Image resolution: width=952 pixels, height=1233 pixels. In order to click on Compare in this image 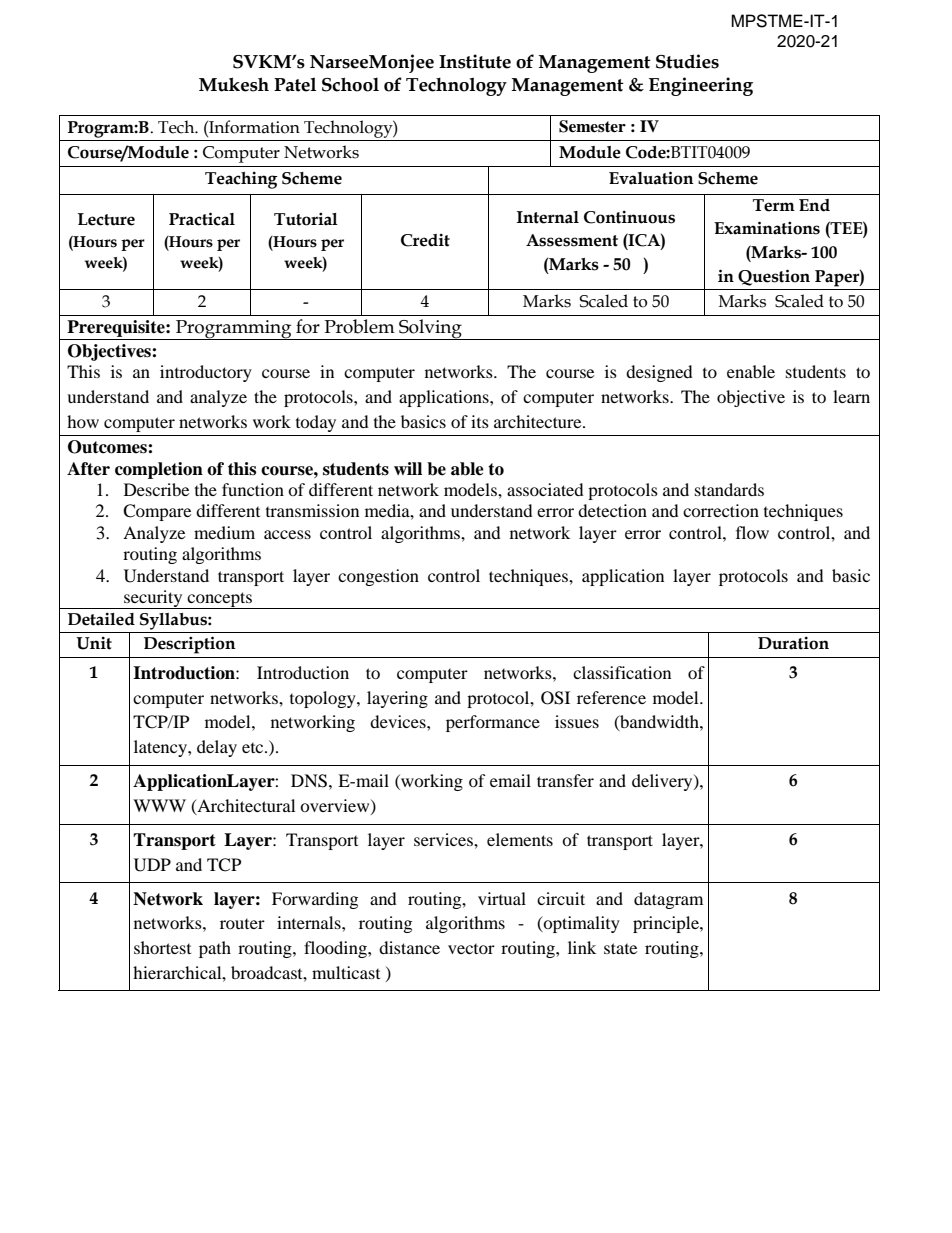, I will do `click(157, 512)`.
